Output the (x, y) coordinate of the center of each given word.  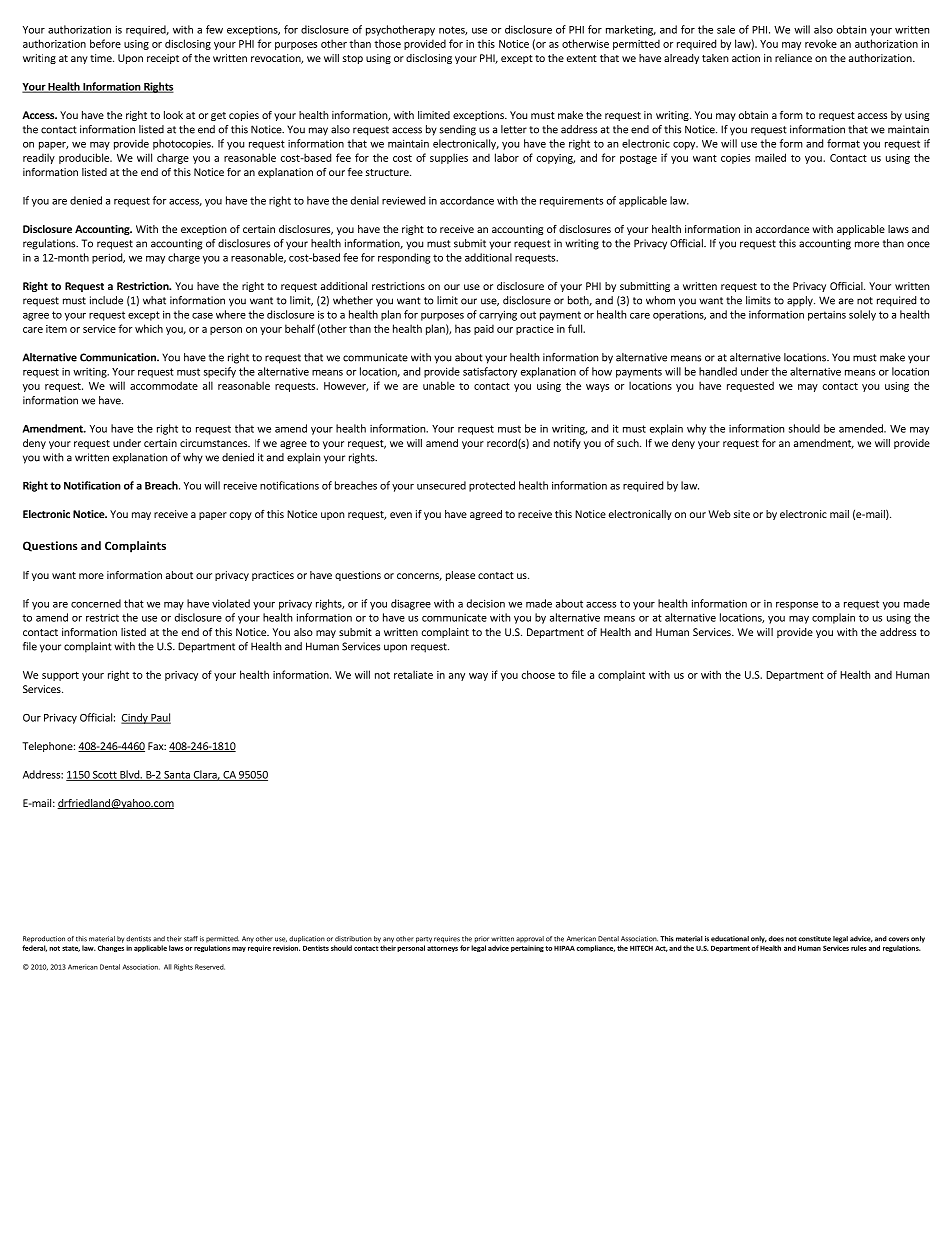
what (154, 300)
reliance (793, 58)
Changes (111, 948)
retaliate (413, 674)
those (387, 43)
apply (801, 301)
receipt (163, 59)
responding (404, 258)
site (742, 514)
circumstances (214, 443)
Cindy (135, 718)
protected (492, 486)
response (797, 606)
